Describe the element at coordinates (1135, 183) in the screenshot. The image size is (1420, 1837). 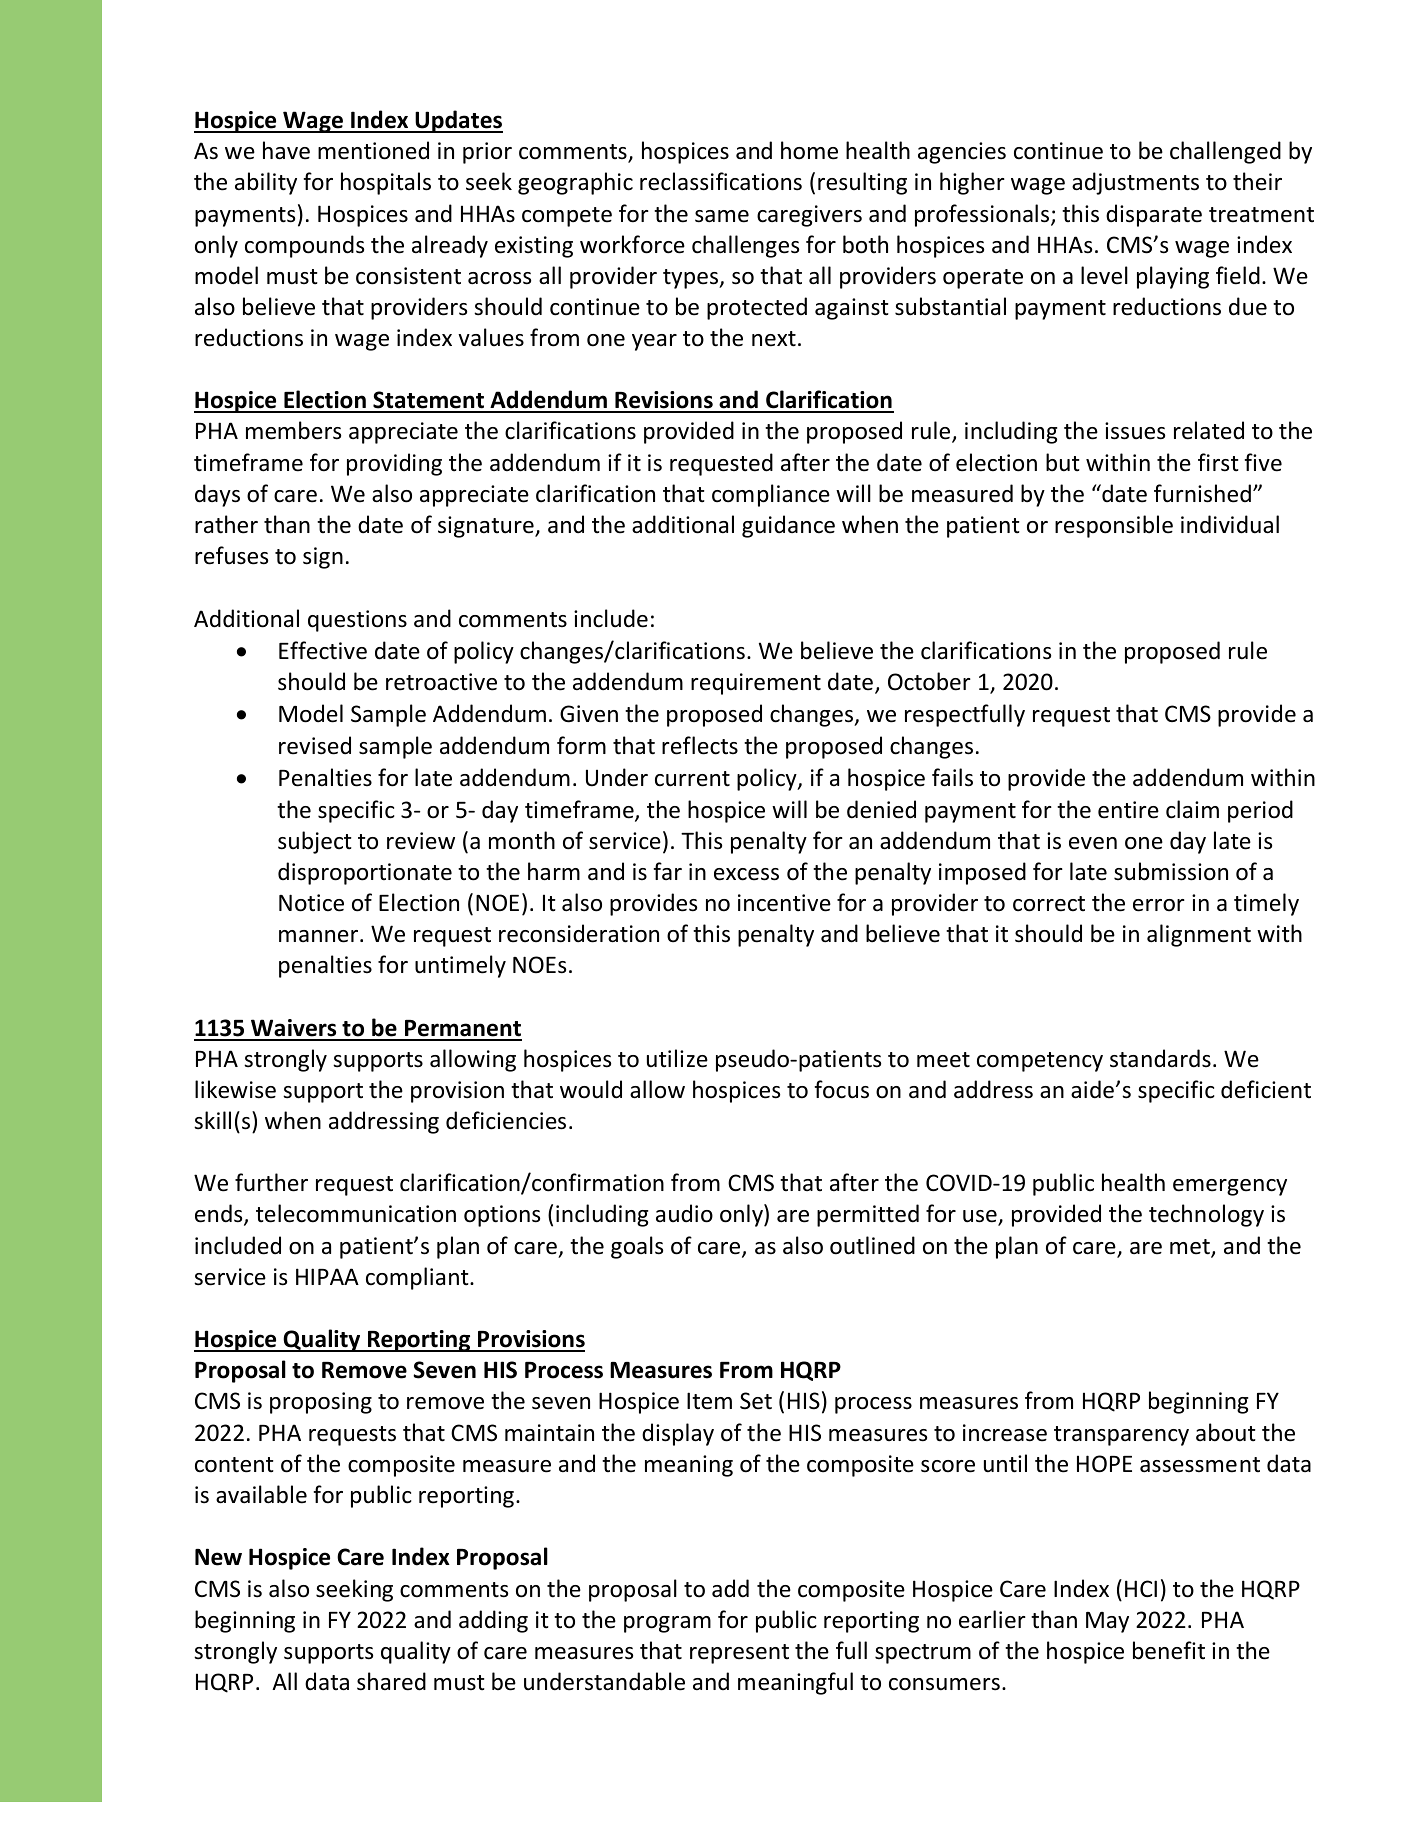
I see `adjustments` at that location.
